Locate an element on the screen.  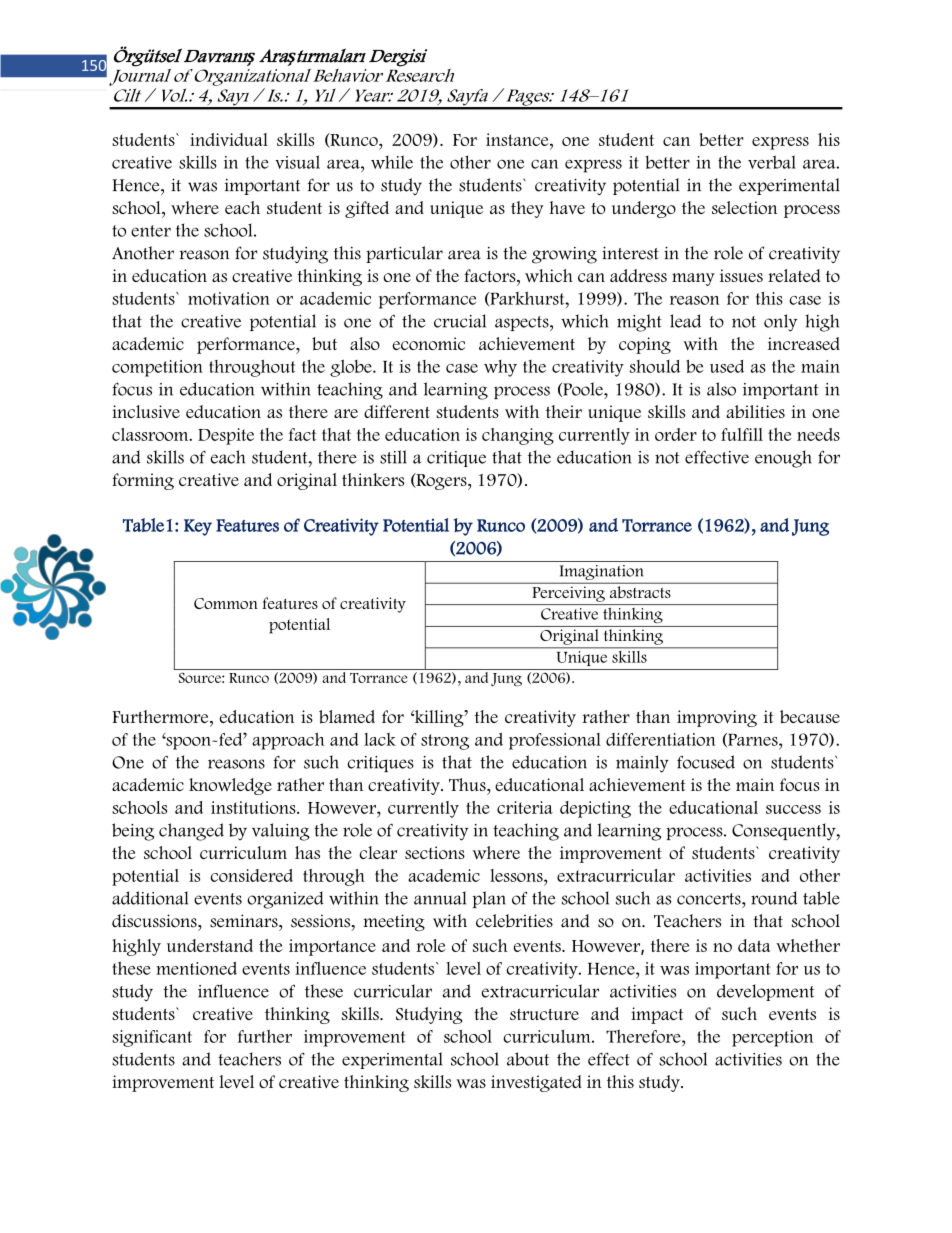
verbal is located at coordinates (772, 162).
